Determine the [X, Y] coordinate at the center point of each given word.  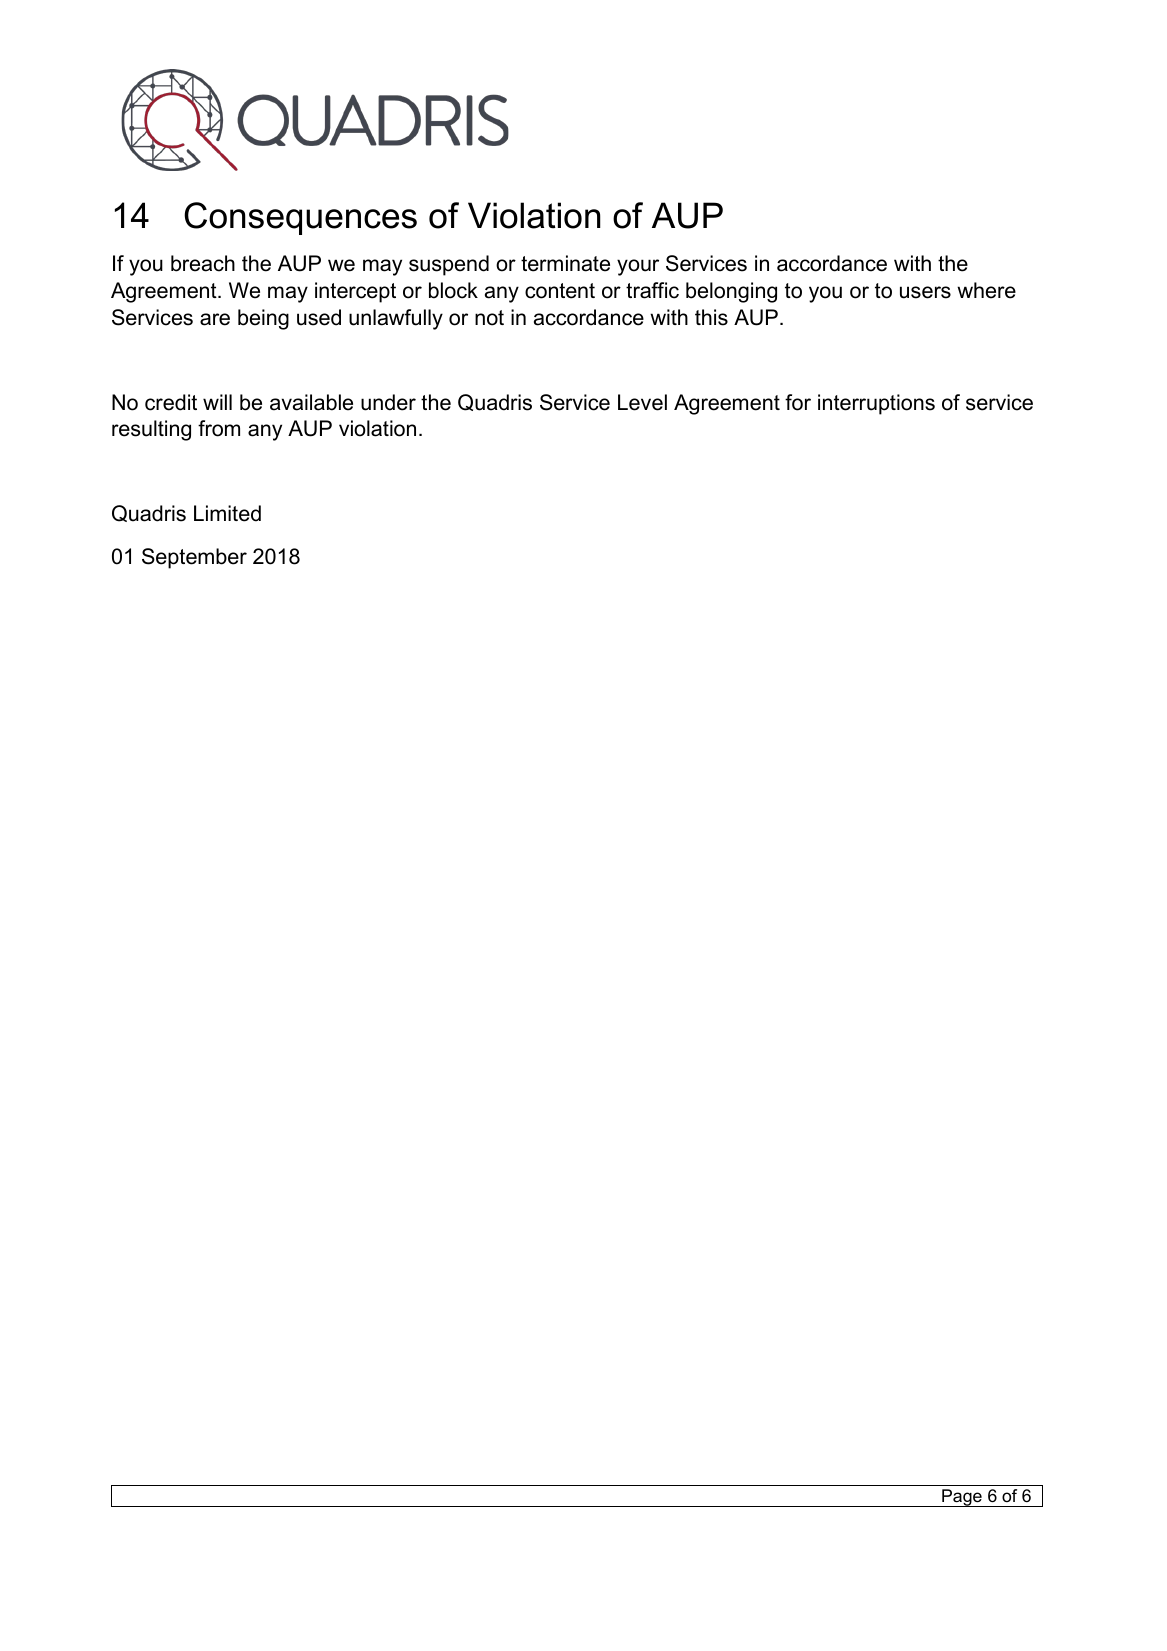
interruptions [876, 404]
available [311, 402]
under [388, 402]
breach [203, 263]
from [219, 428]
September [194, 558]
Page [962, 1498]
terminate [565, 263]
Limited [227, 513]
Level [642, 402]
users [925, 292]
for [798, 402]
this [711, 317]
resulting [151, 430]
